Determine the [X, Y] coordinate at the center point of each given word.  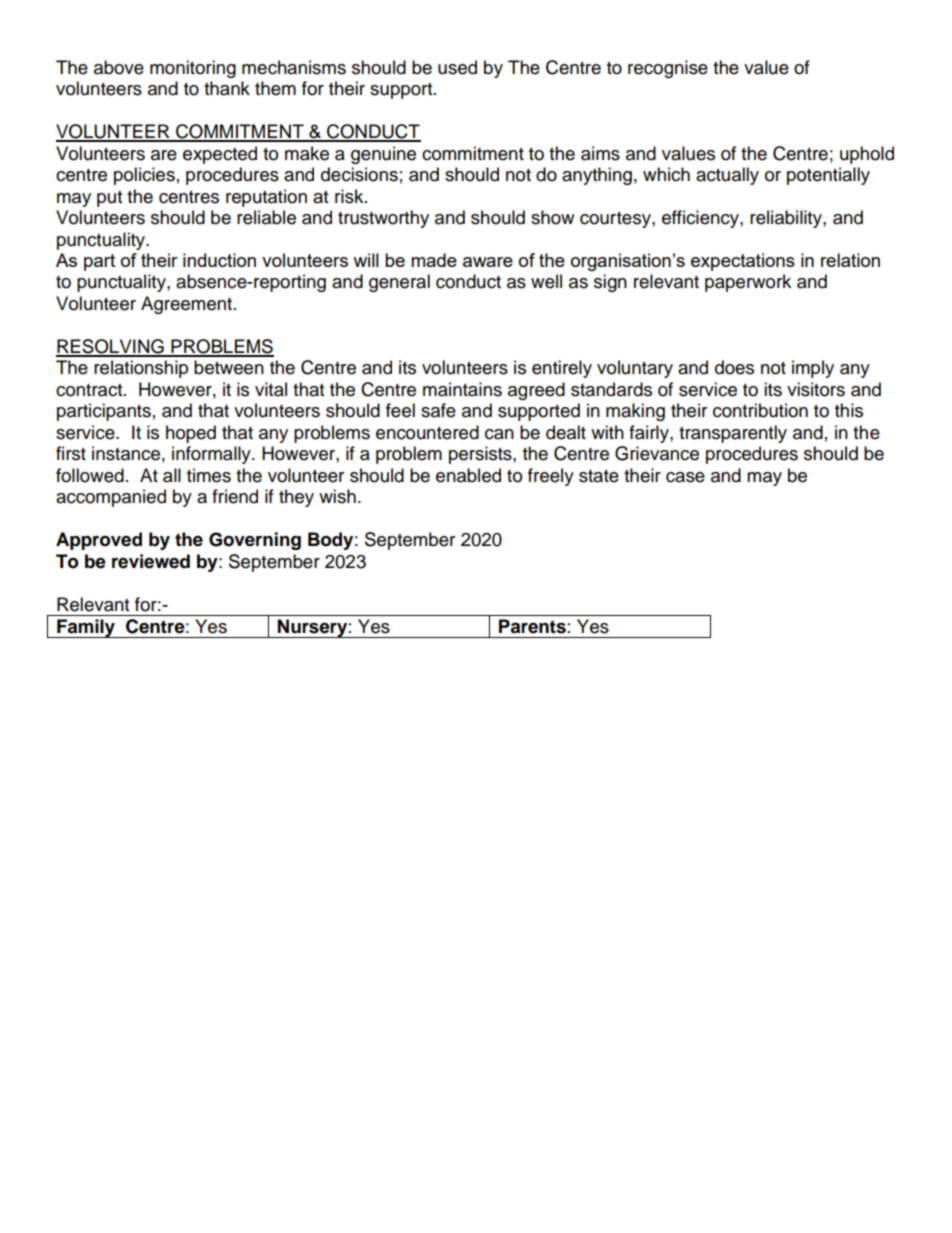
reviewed [151, 561]
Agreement [186, 305]
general [399, 283]
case [685, 477]
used [457, 67]
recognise [668, 69]
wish [337, 496]
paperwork [748, 283]
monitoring [193, 69]
